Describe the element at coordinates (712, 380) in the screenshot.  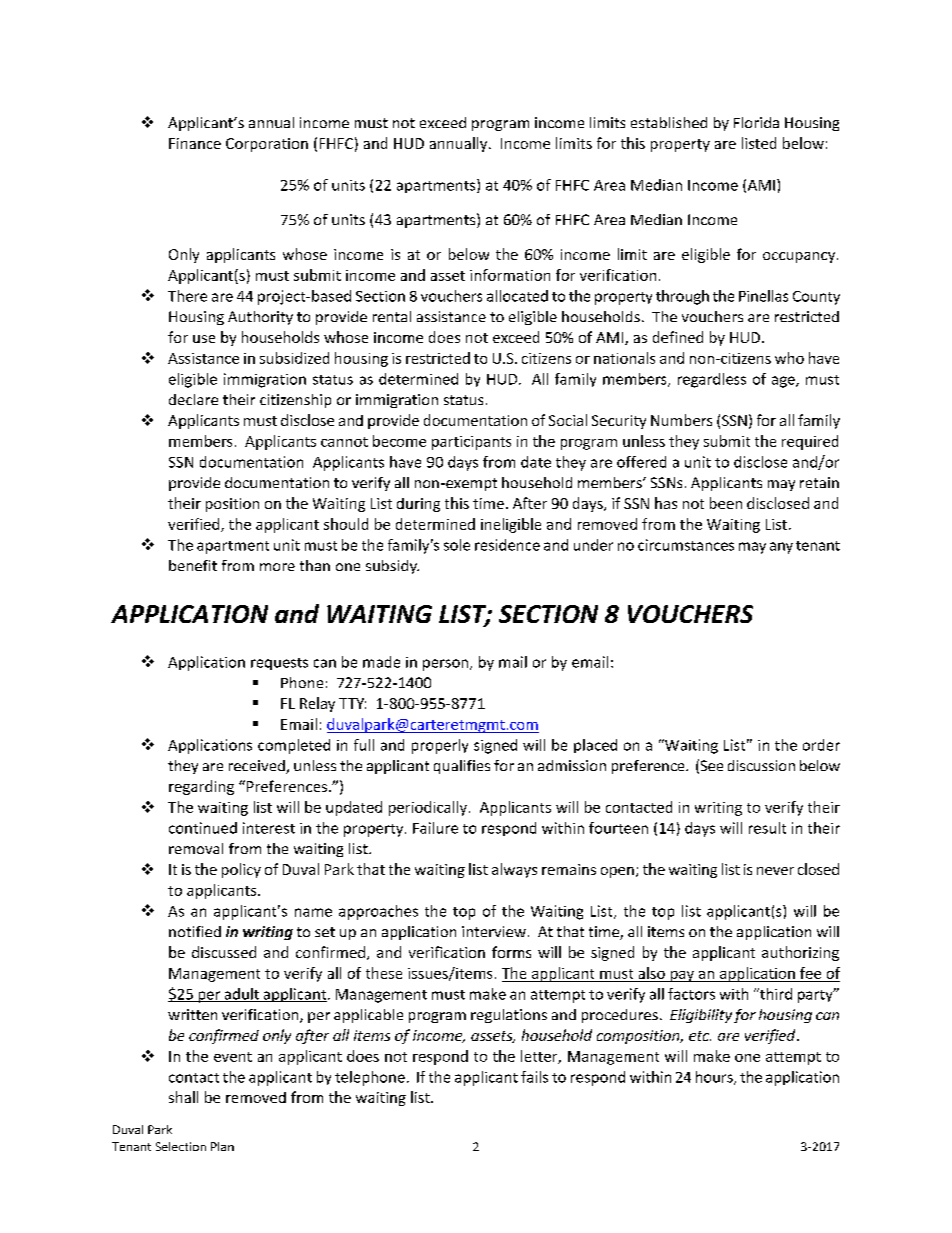
I see `regardless` at that location.
